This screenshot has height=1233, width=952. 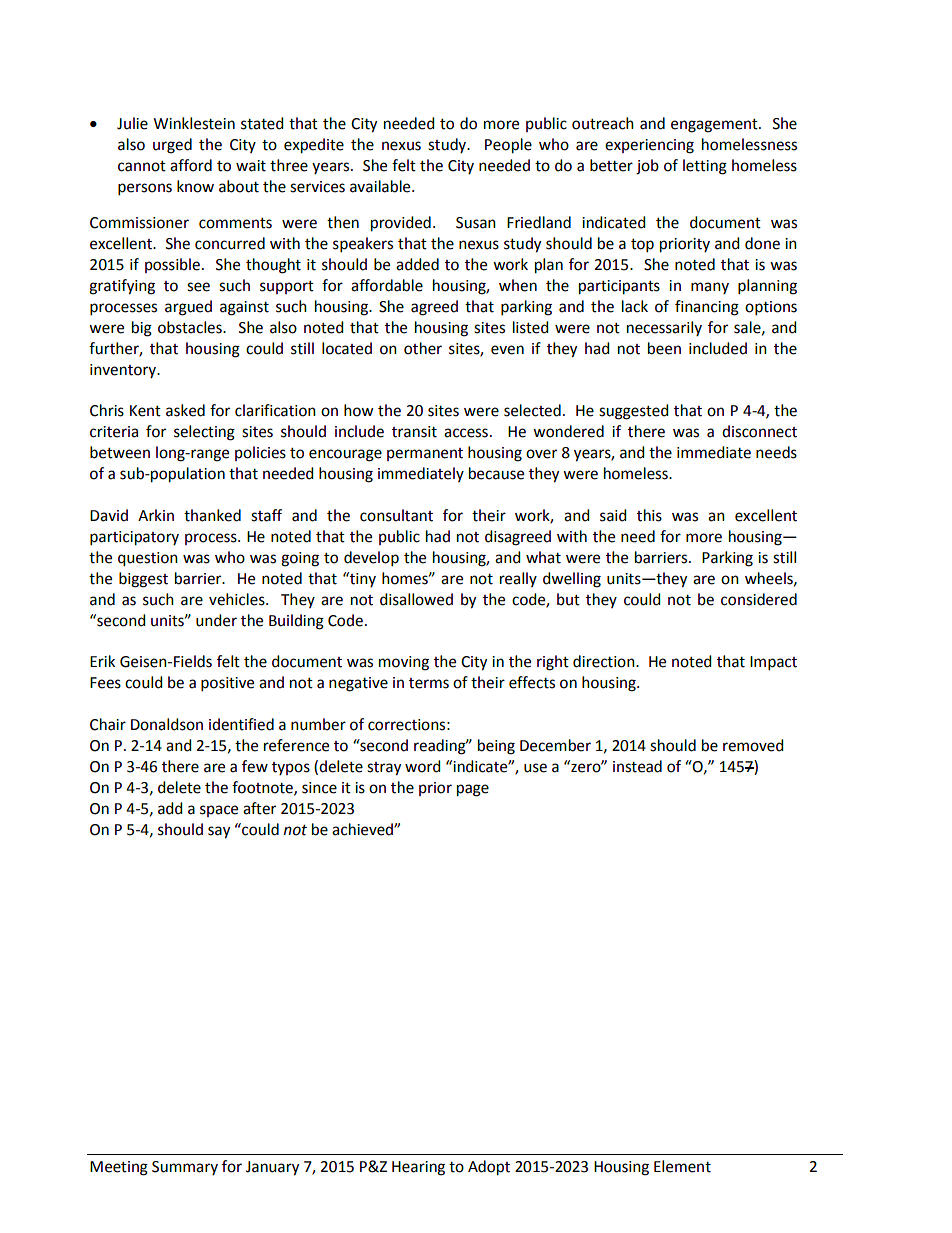 What do you see at coordinates (705, 167) in the screenshot?
I see `letting` at bounding box center [705, 167].
